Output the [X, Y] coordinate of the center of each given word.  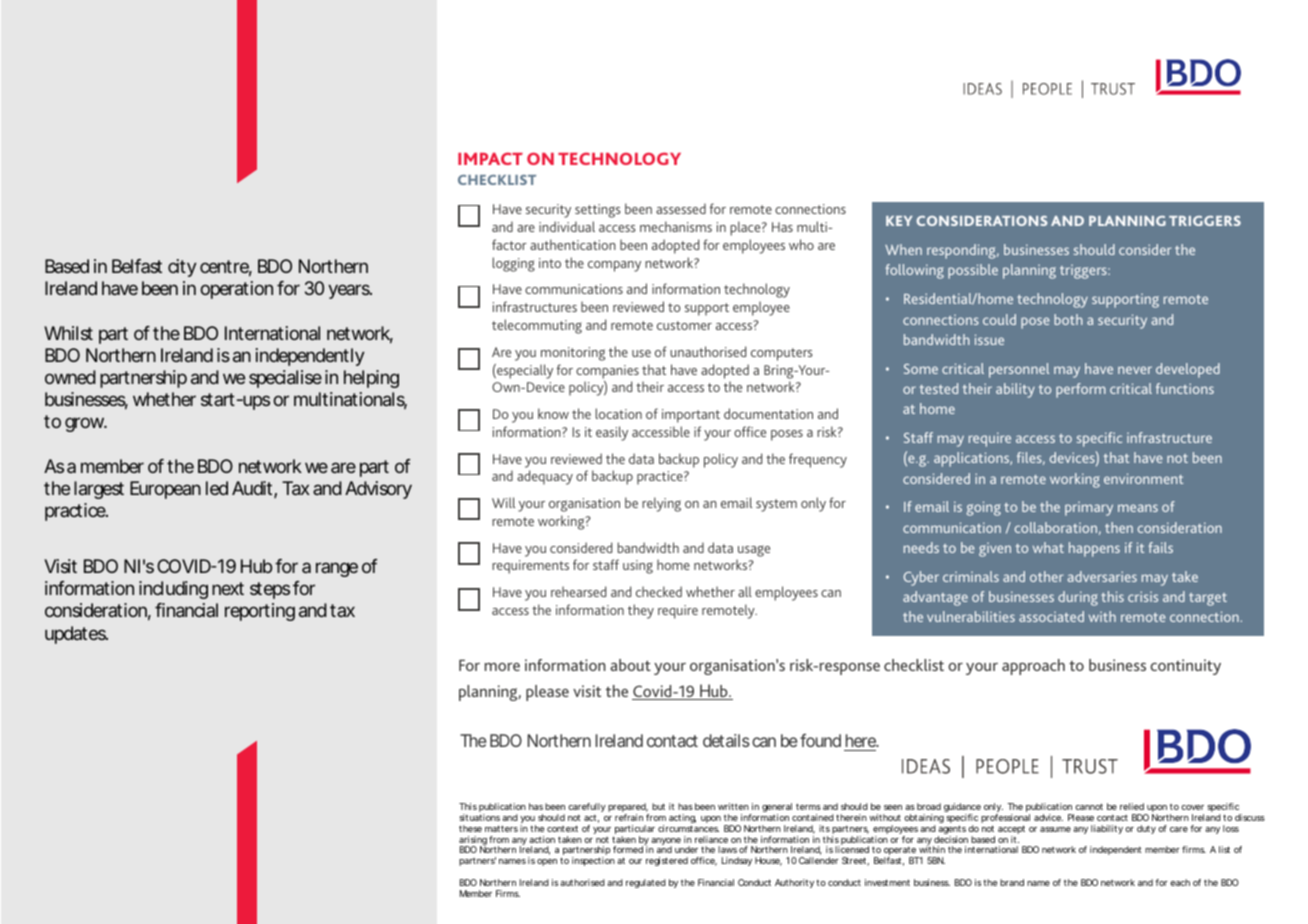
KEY [899, 221]
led [217, 488]
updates [76, 635]
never [1135, 370]
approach [1033, 667]
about [630, 665]
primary [1089, 509]
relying [661, 504]
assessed [681, 208]
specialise [285, 379]
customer [684, 325]
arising [473, 842]
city [182, 268]
